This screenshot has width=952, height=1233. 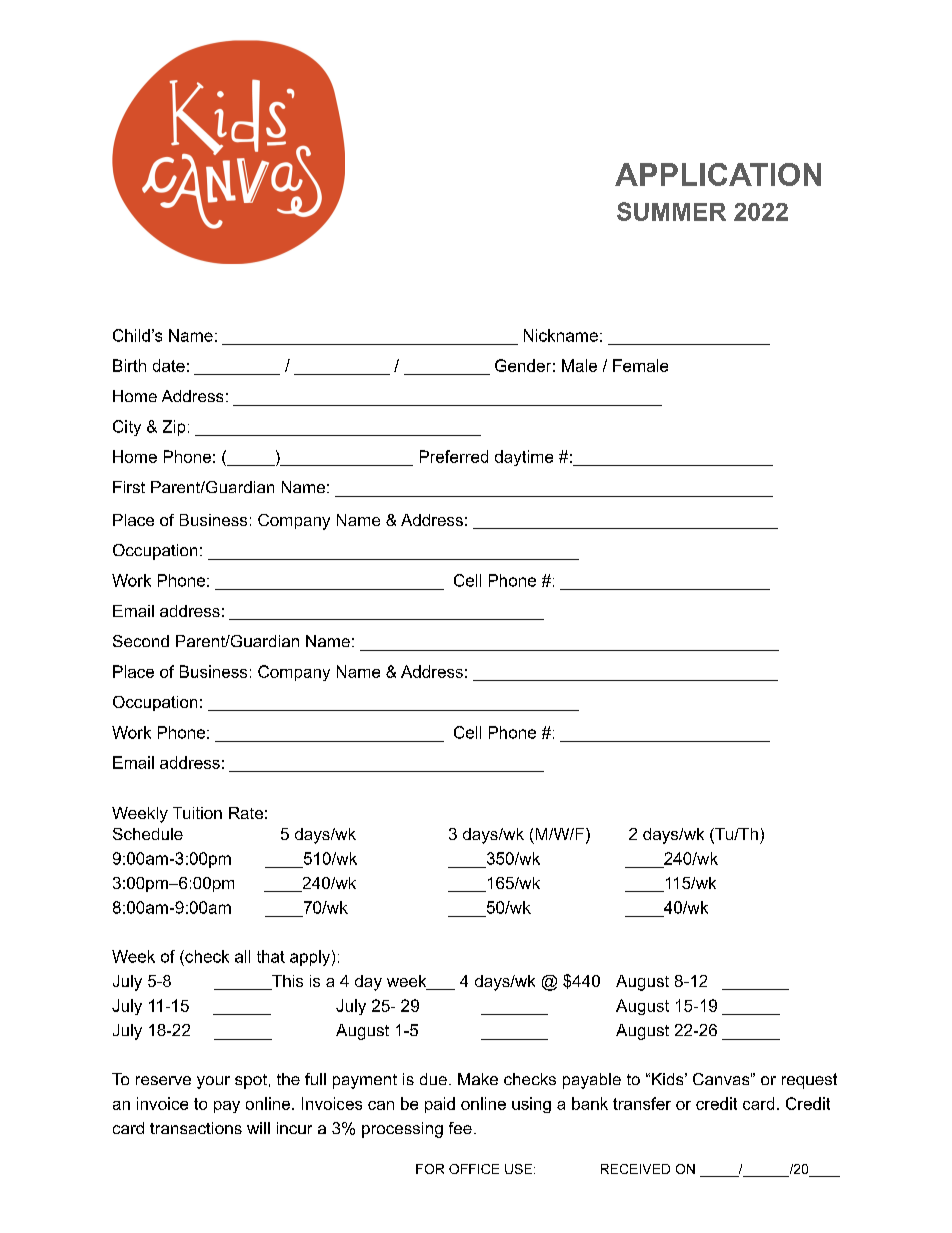 I want to click on transactions, so click(x=196, y=1128).
